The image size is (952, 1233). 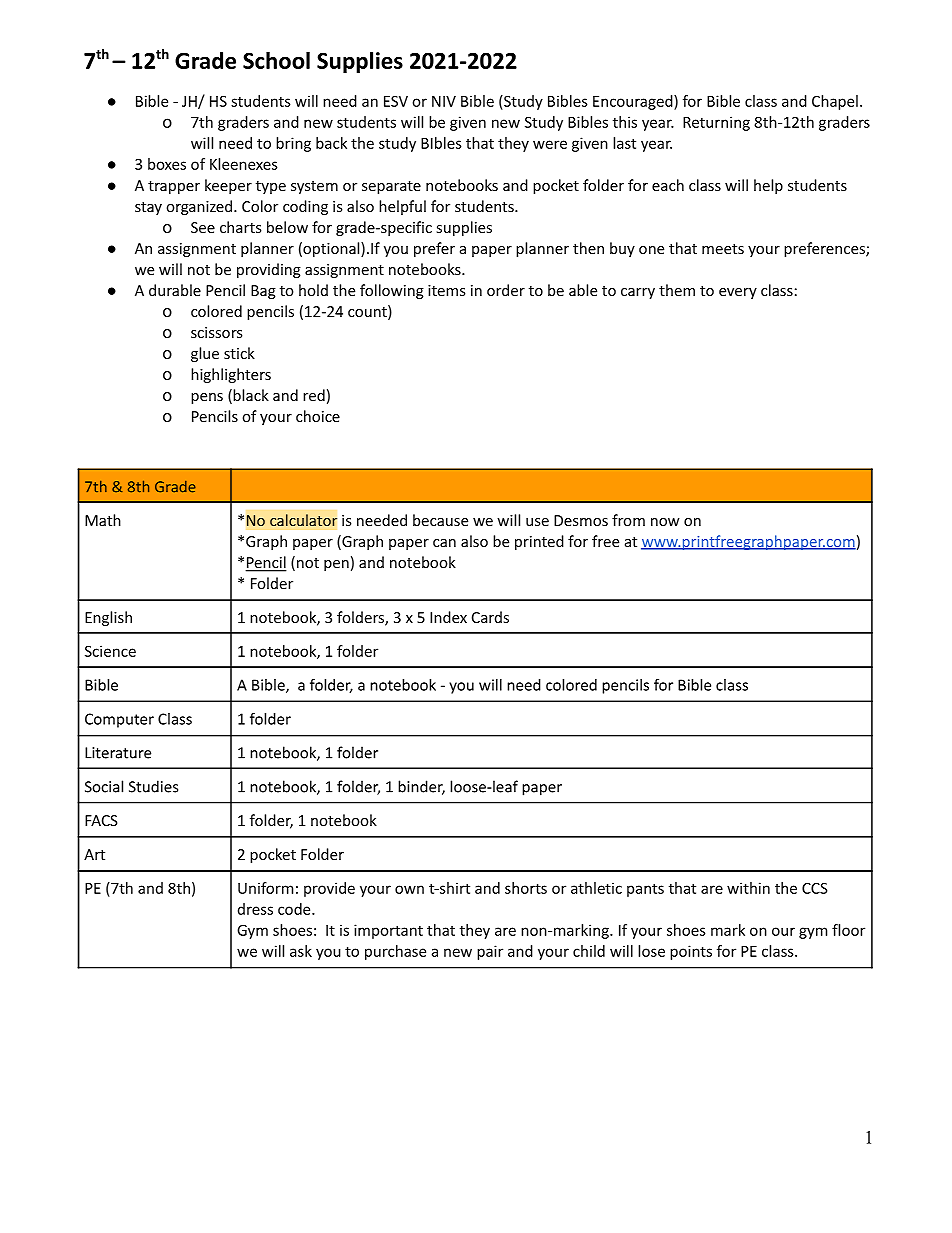 What do you see at coordinates (444, 101) in the screenshot?
I see `NIV` at bounding box center [444, 101].
